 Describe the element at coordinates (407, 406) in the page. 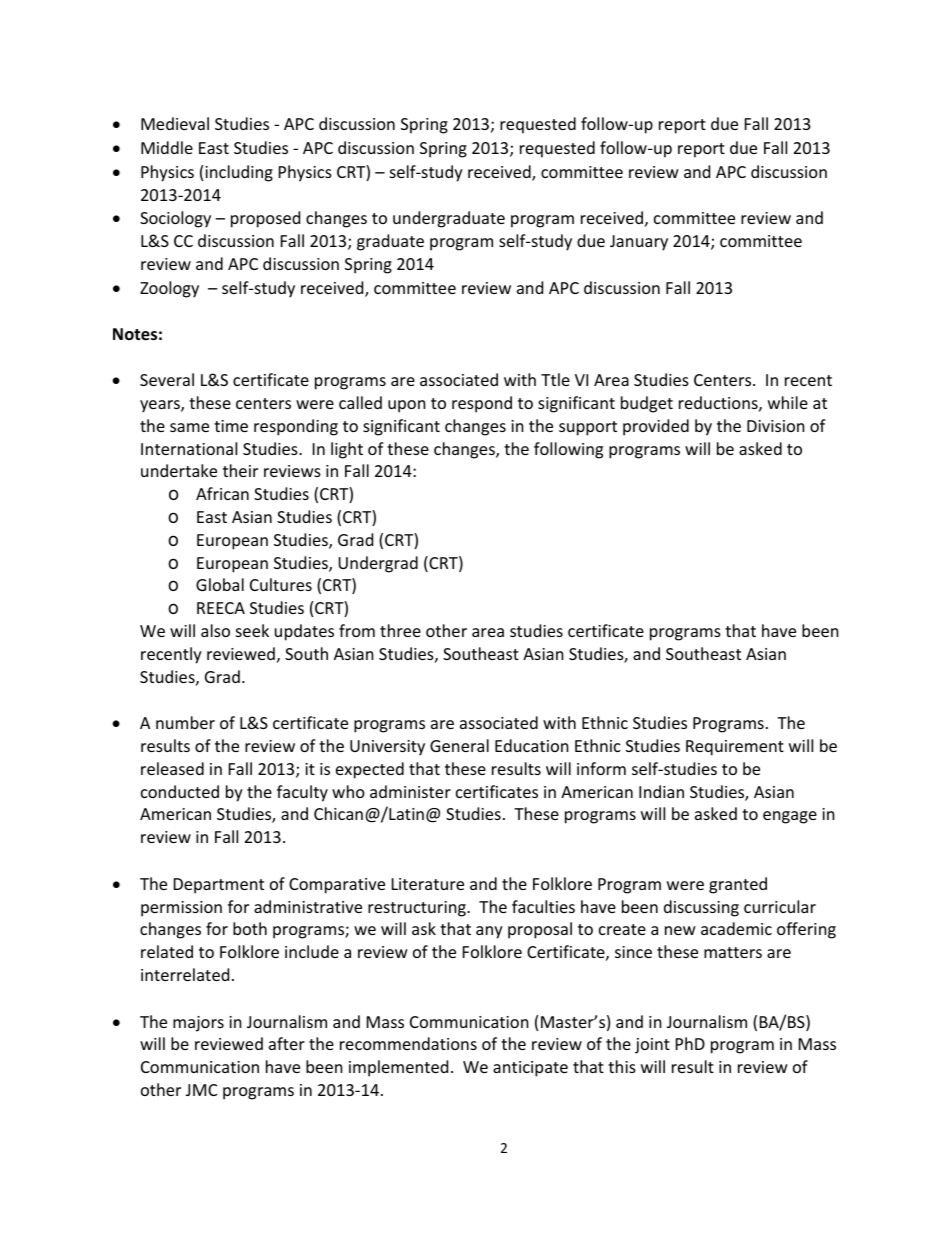

I see `upon` at that location.
